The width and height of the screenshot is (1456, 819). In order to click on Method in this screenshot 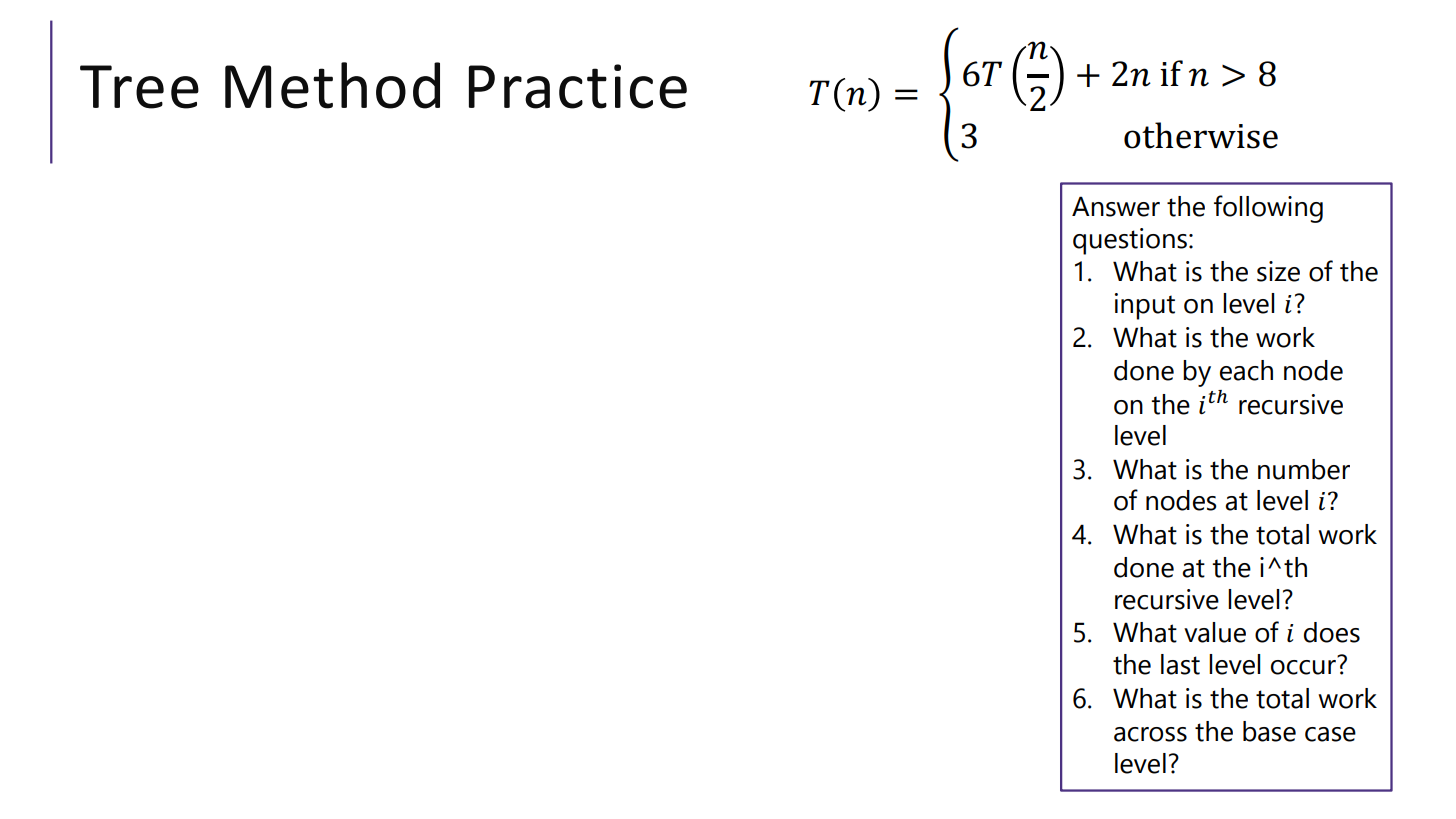, I will do `click(332, 85)`.
